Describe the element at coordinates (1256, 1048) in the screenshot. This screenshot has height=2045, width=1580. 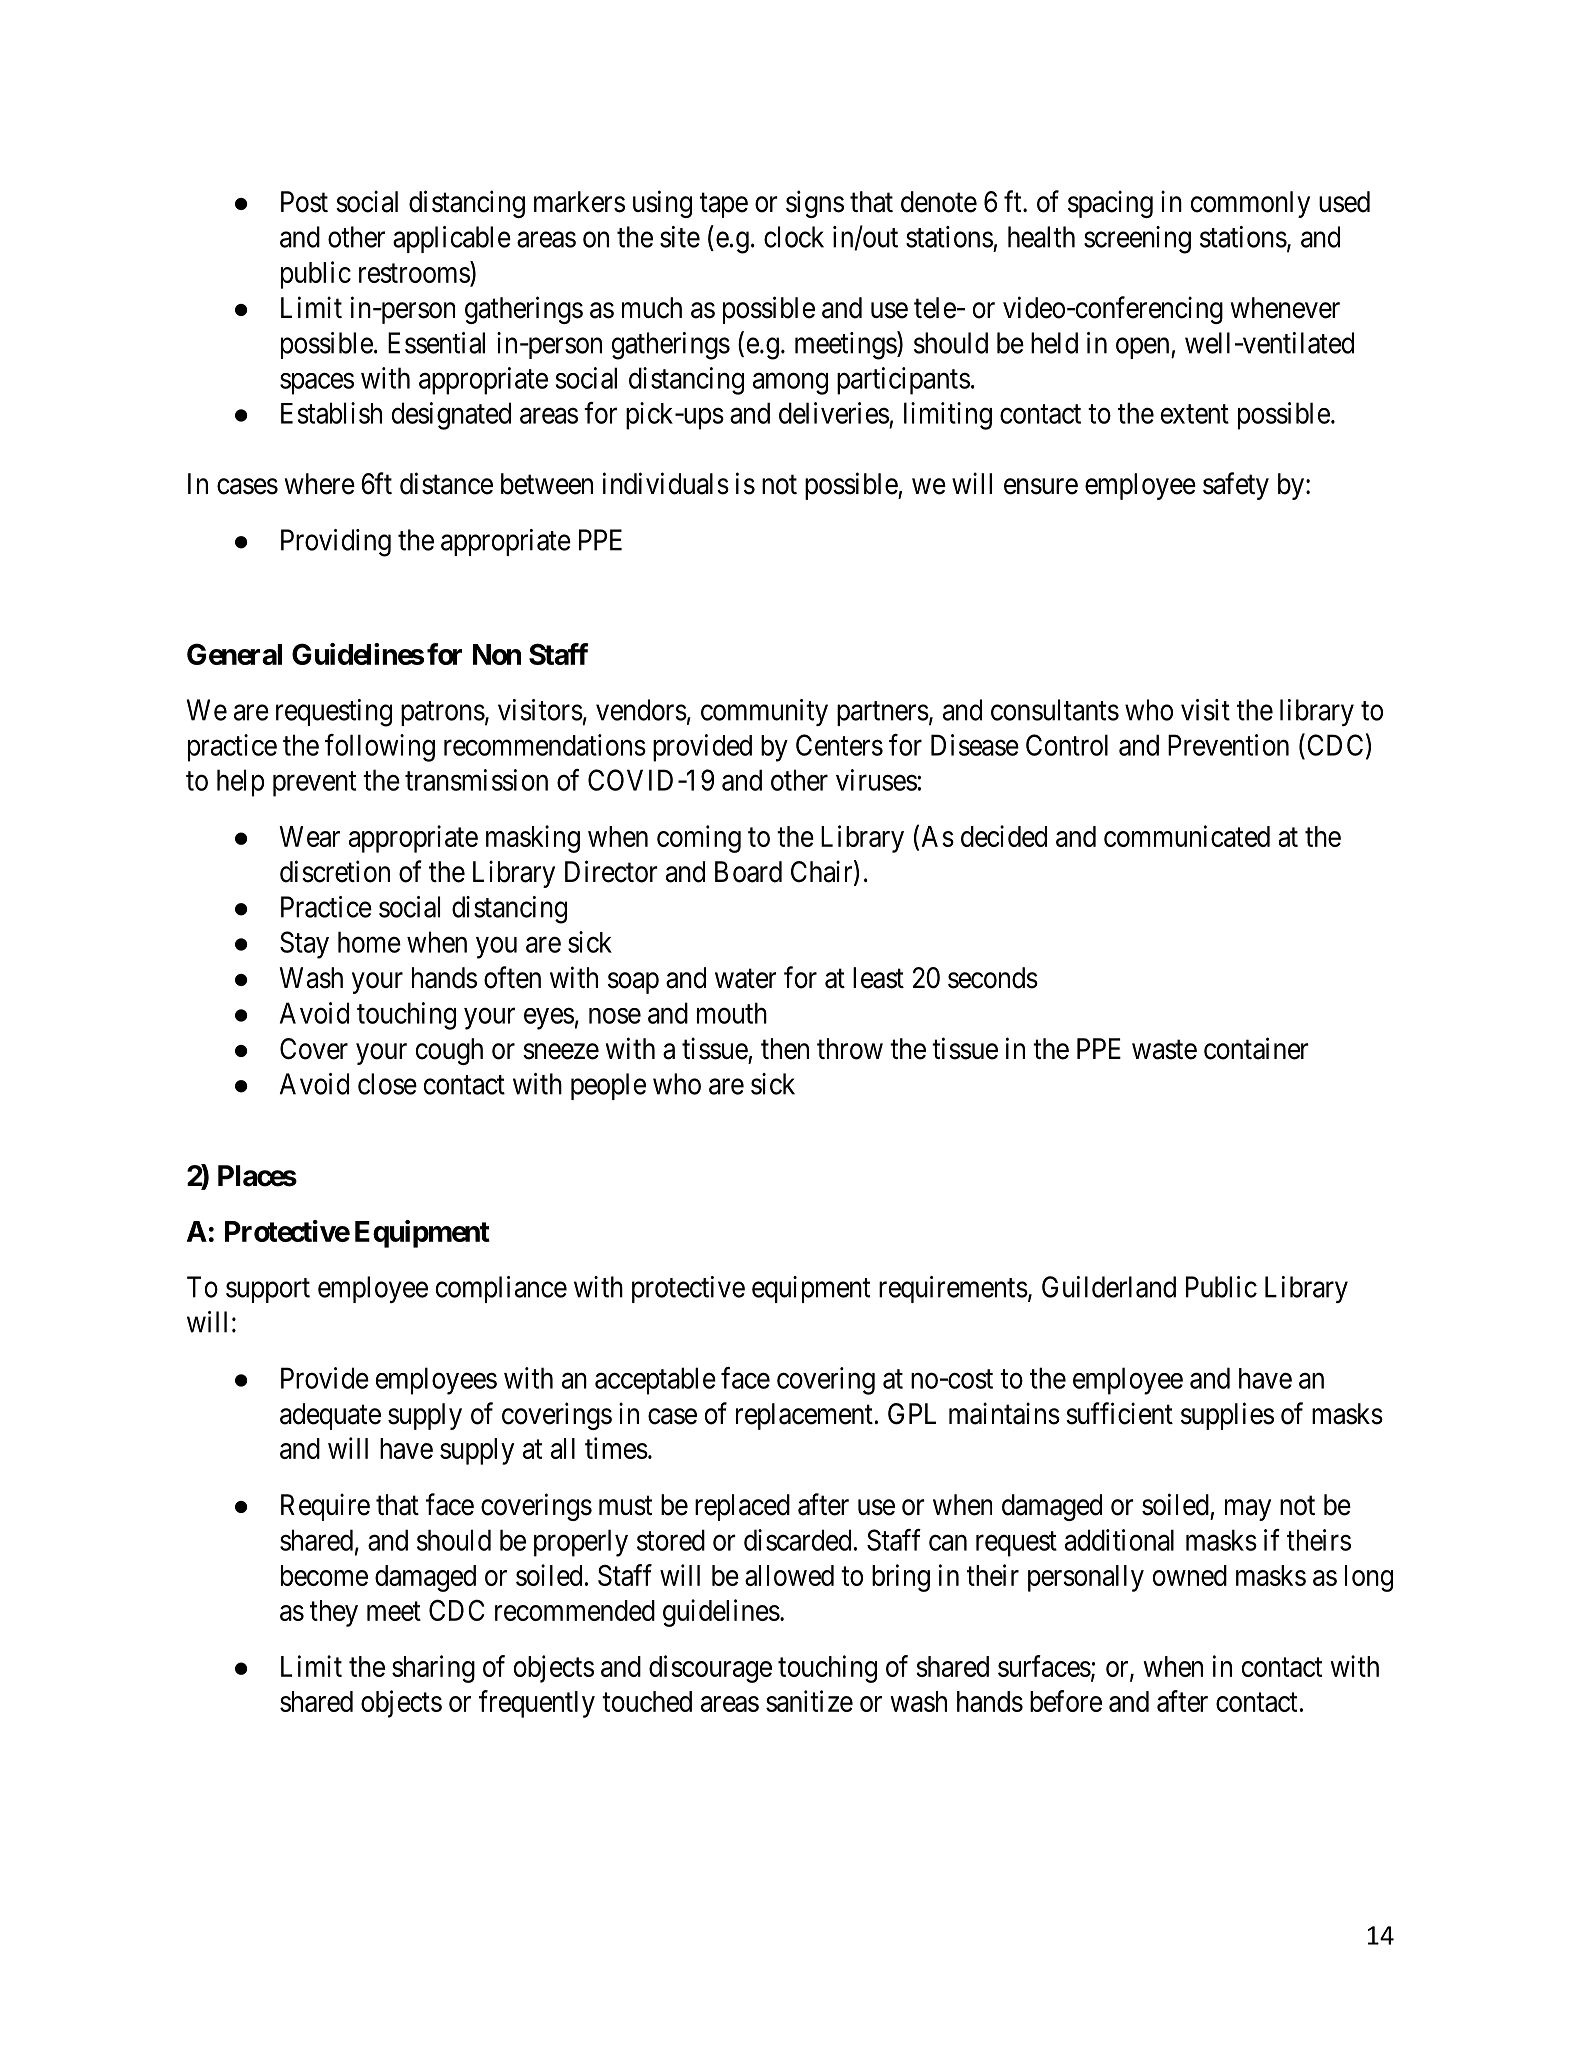
I see `container` at that location.
